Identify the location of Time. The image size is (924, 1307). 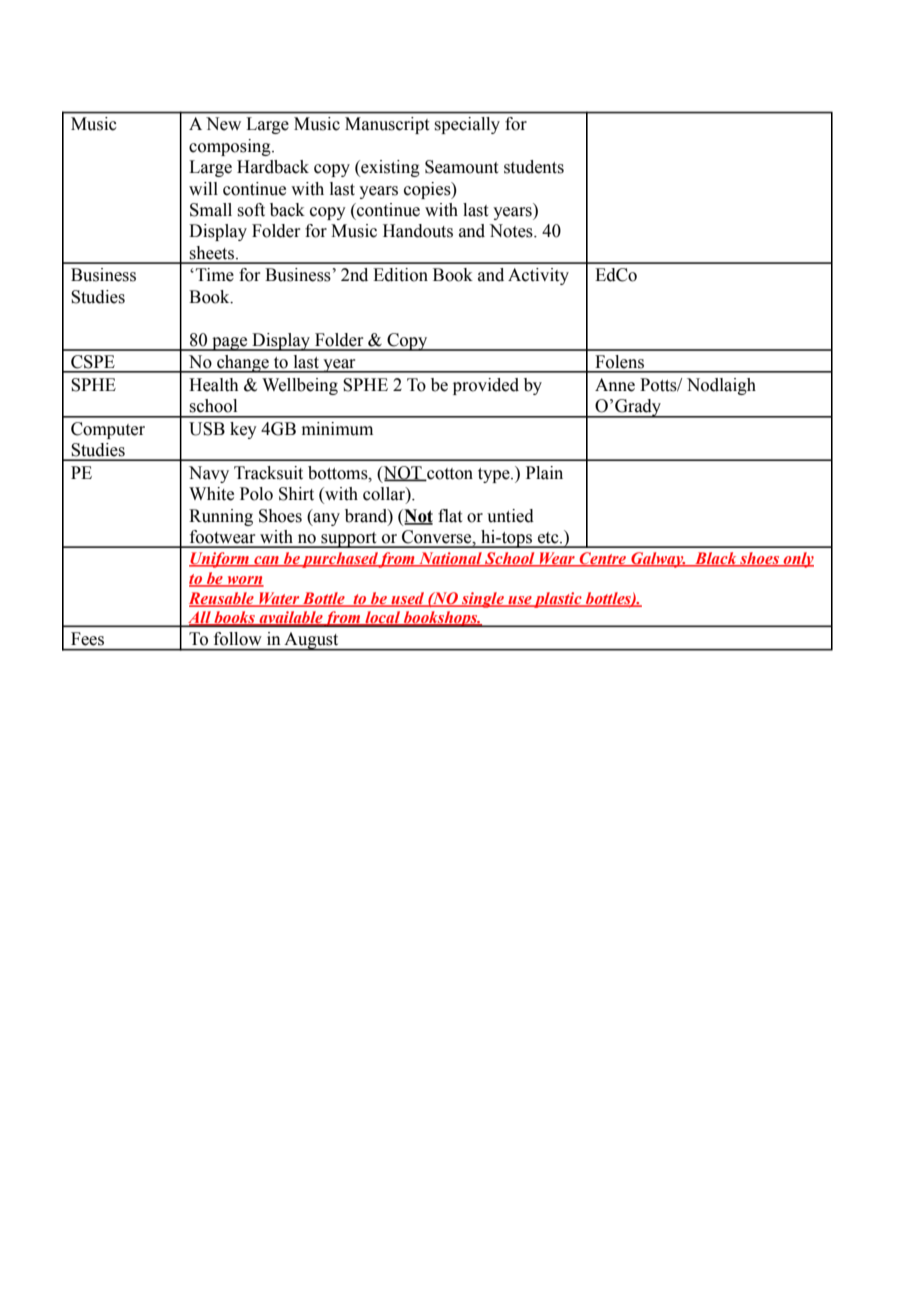
(215, 275).
